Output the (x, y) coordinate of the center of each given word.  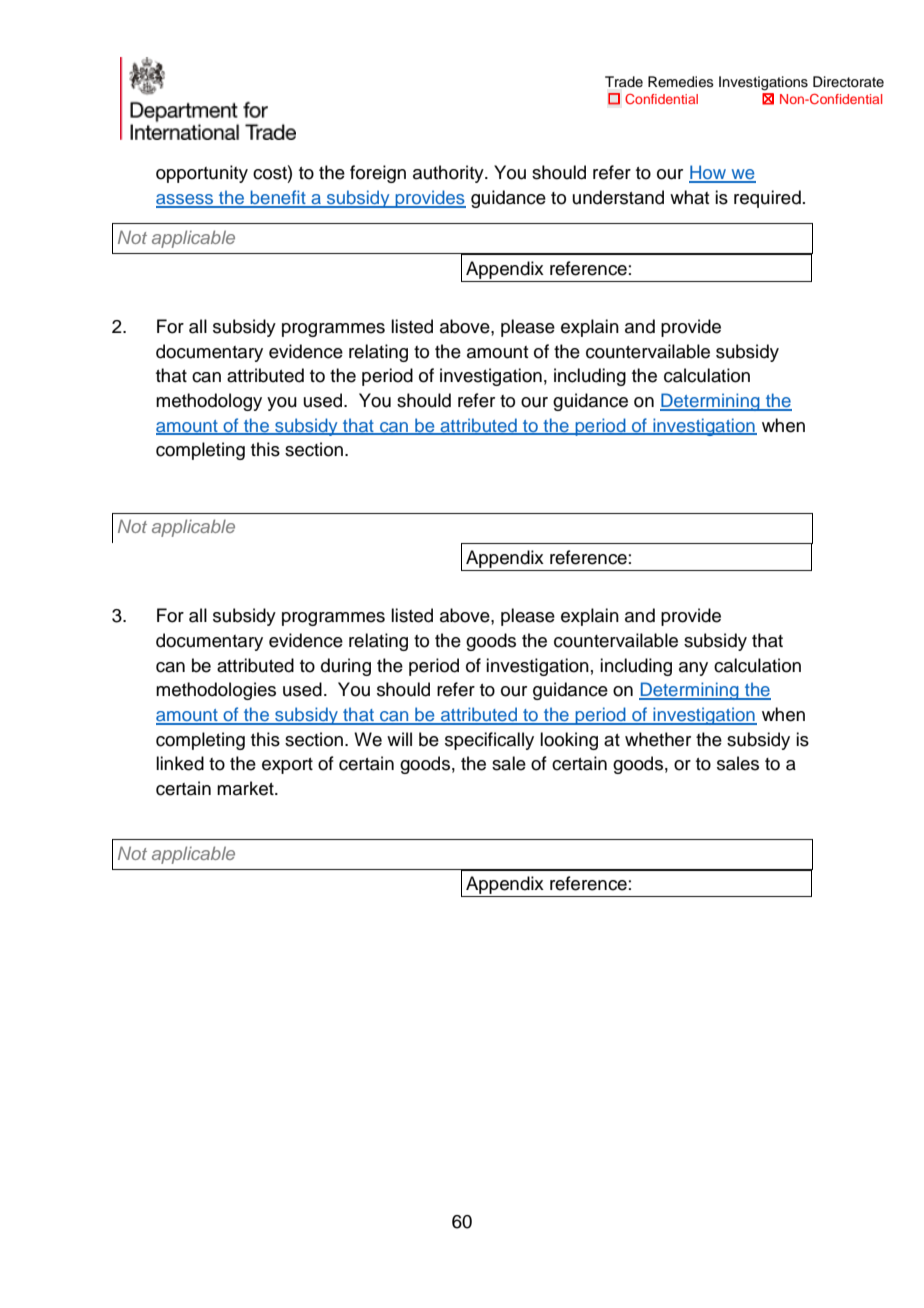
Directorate (848, 82)
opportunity (202, 174)
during (346, 667)
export (287, 766)
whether (658, 739)
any (693, 669)
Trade (624, 81)
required (767, 199)
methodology (209, 402)
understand (618, 197)
